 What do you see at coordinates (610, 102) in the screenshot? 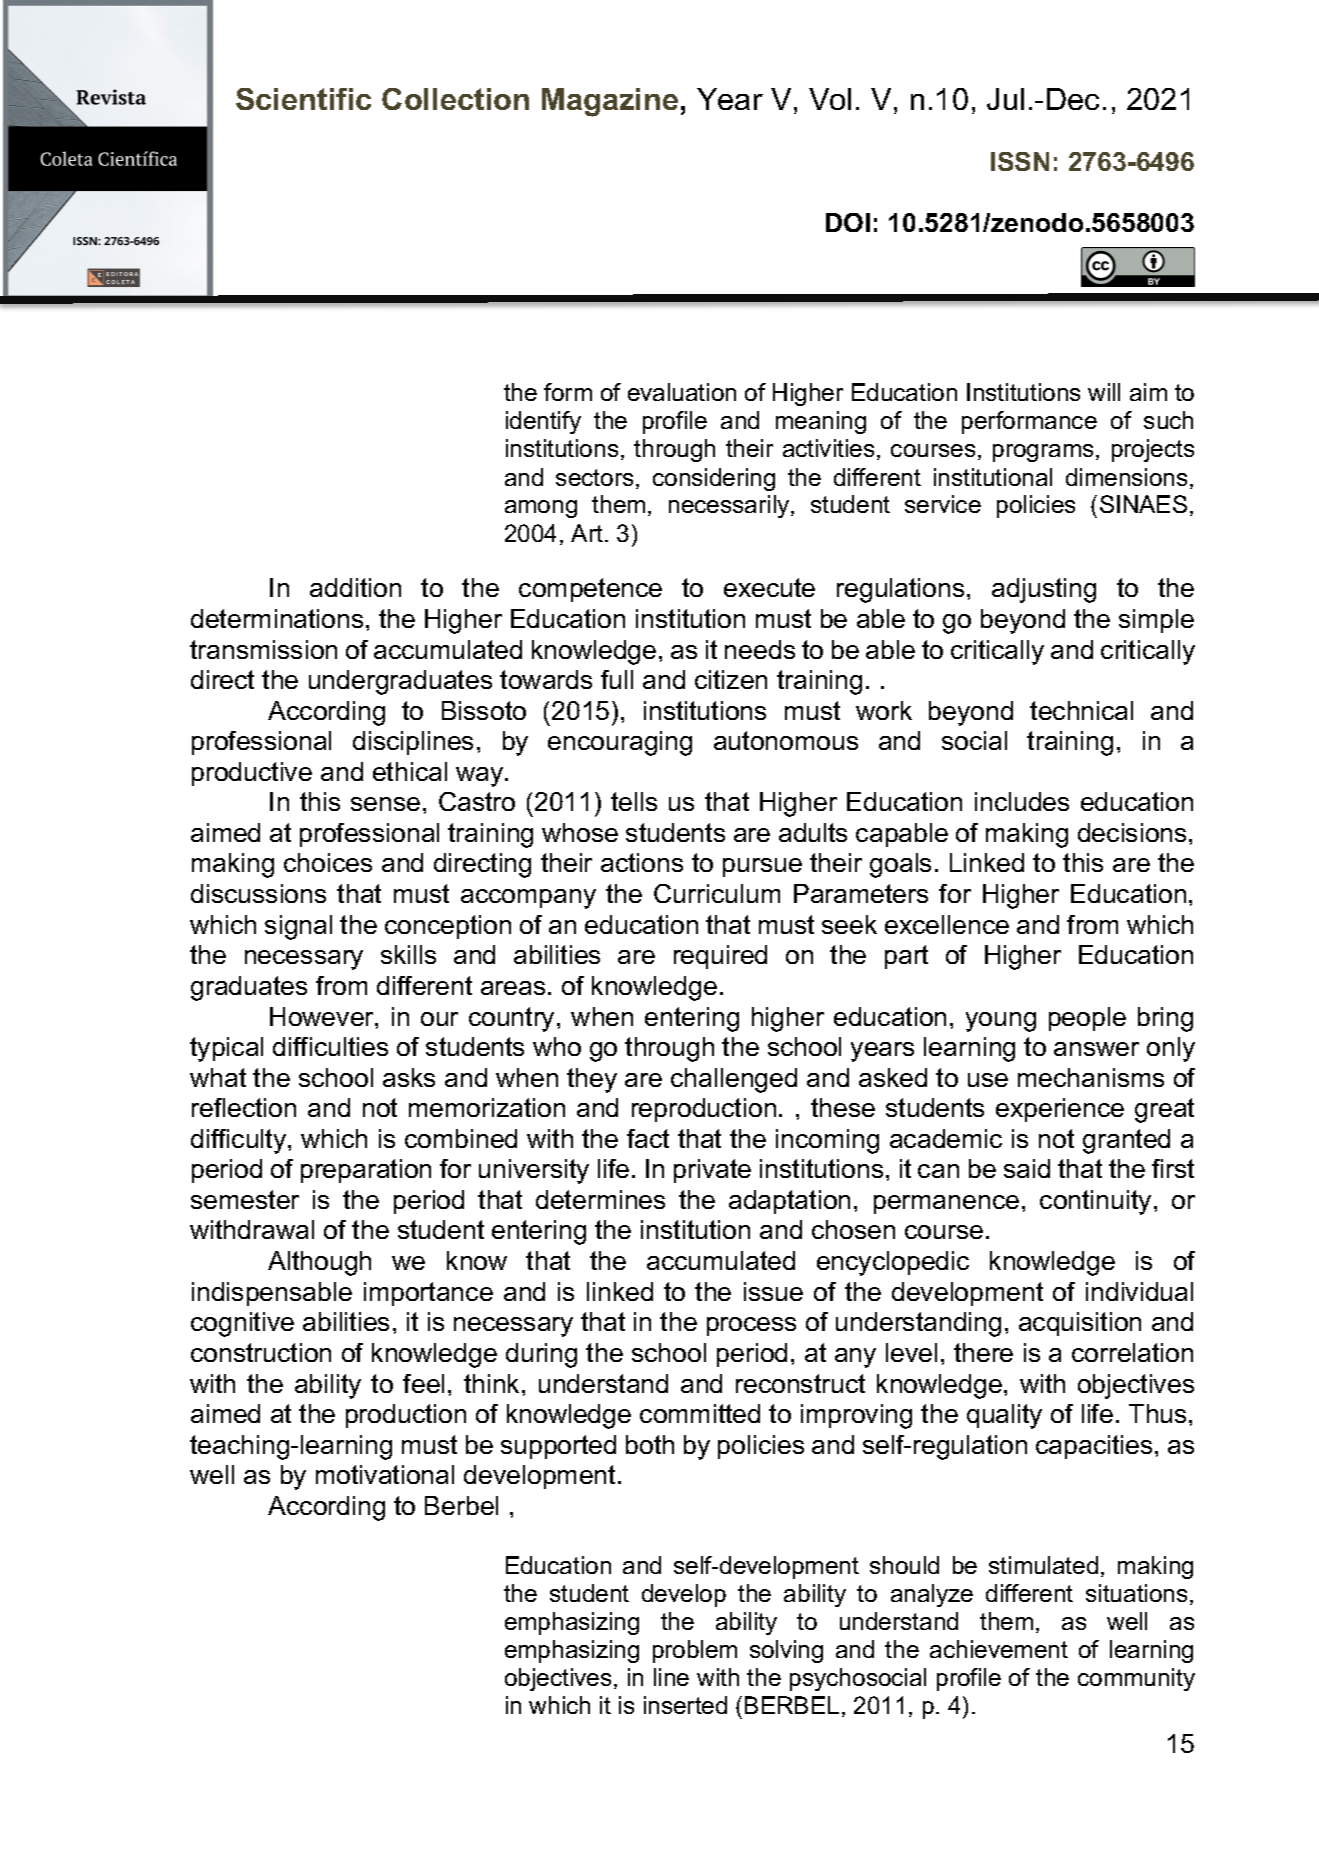
I see `Magazine` at bounding box center [610, 102].
